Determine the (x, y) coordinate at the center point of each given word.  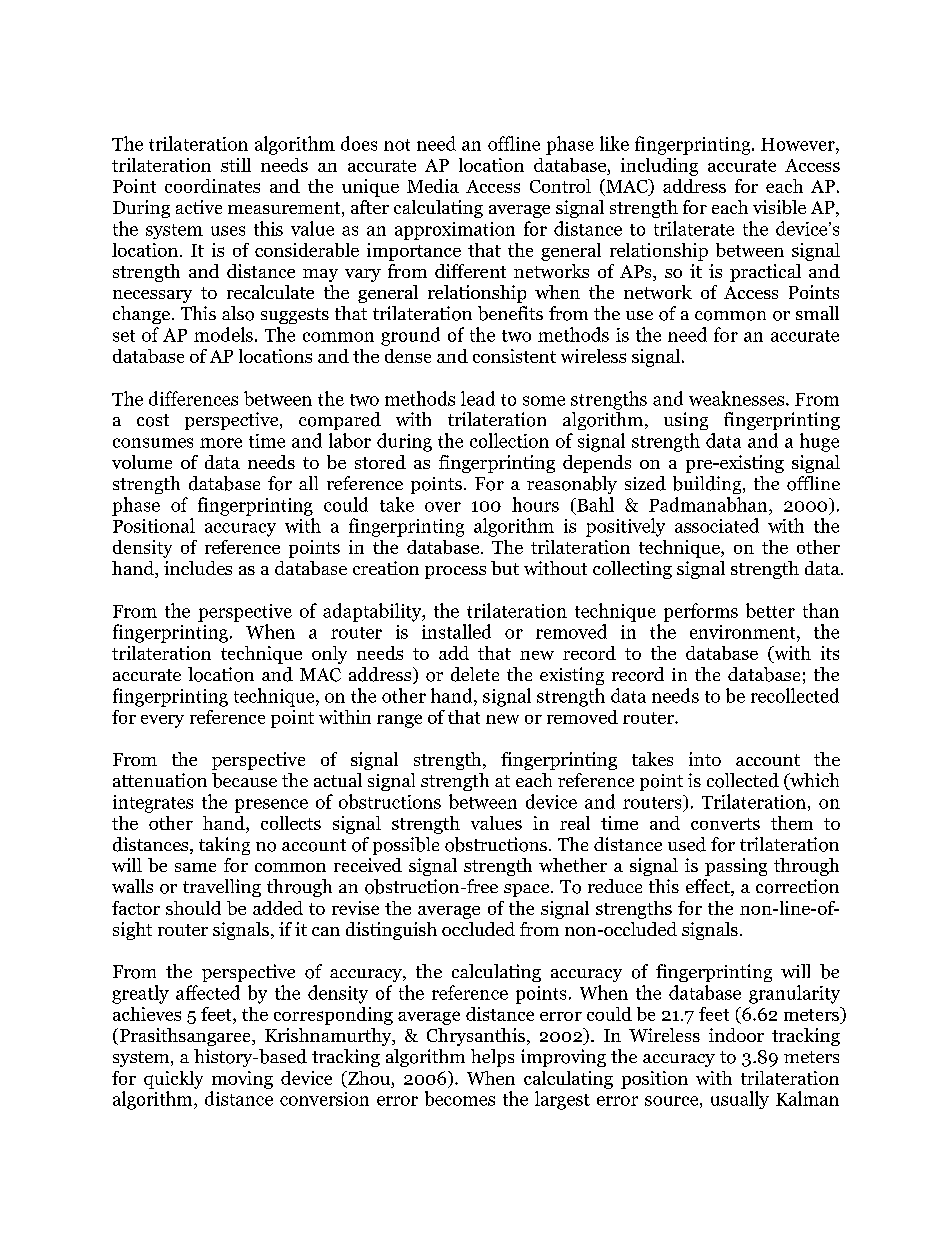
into (705, 759)
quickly (173, 1080)
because (244, 780)
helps (492, 1058)
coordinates (212, 186)
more (221, 443)
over (443, 507)
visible (779, 207)
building (708, 485)
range (399, 721)
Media (433, 186)
